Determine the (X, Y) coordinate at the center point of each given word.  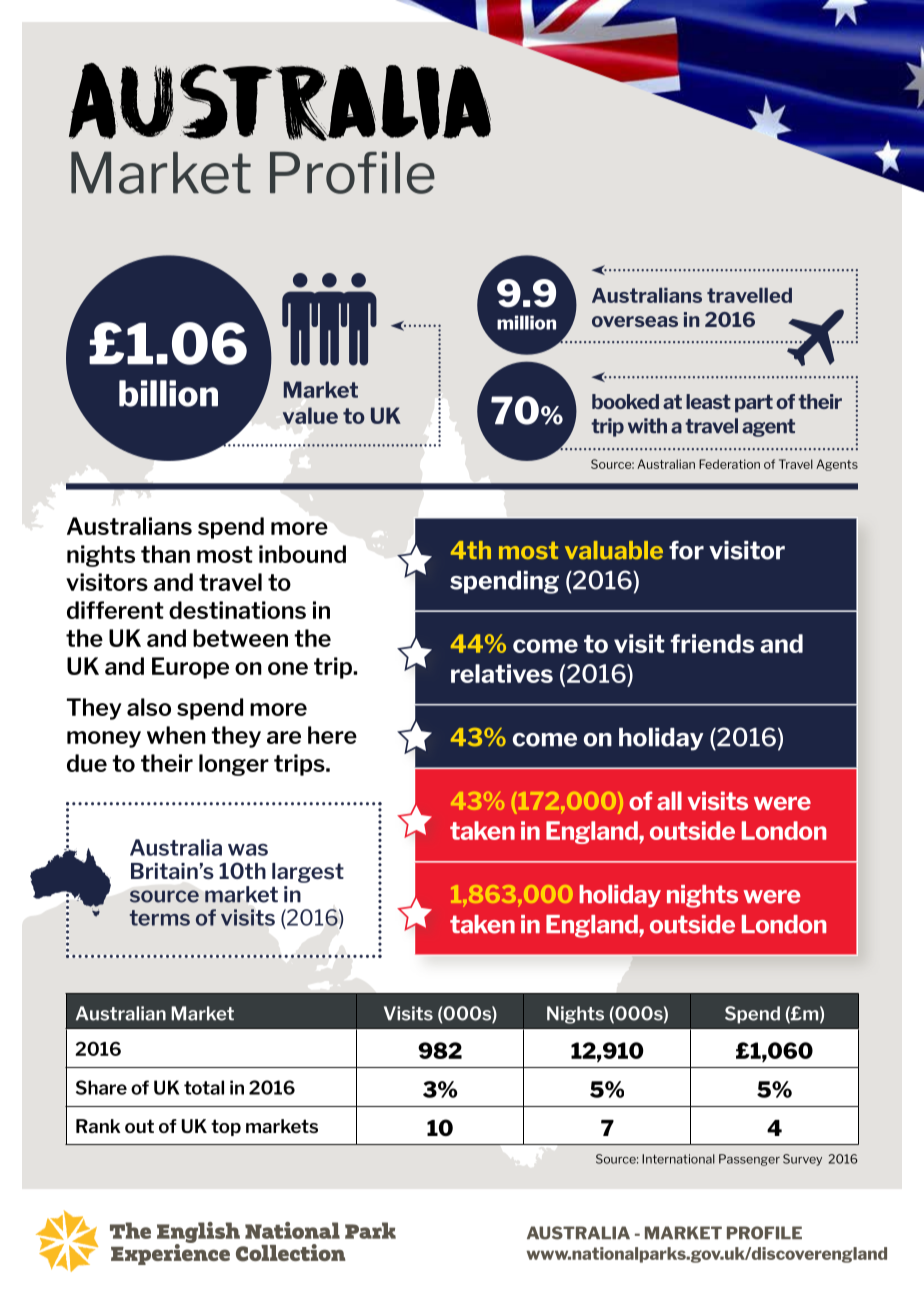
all (669, 800)
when (176, 735)
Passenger (749, 1160)
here (332, 735)
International (678, 1159)
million (526, 322)
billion (168, 393)
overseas (635, 321)
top (226, 1127)
